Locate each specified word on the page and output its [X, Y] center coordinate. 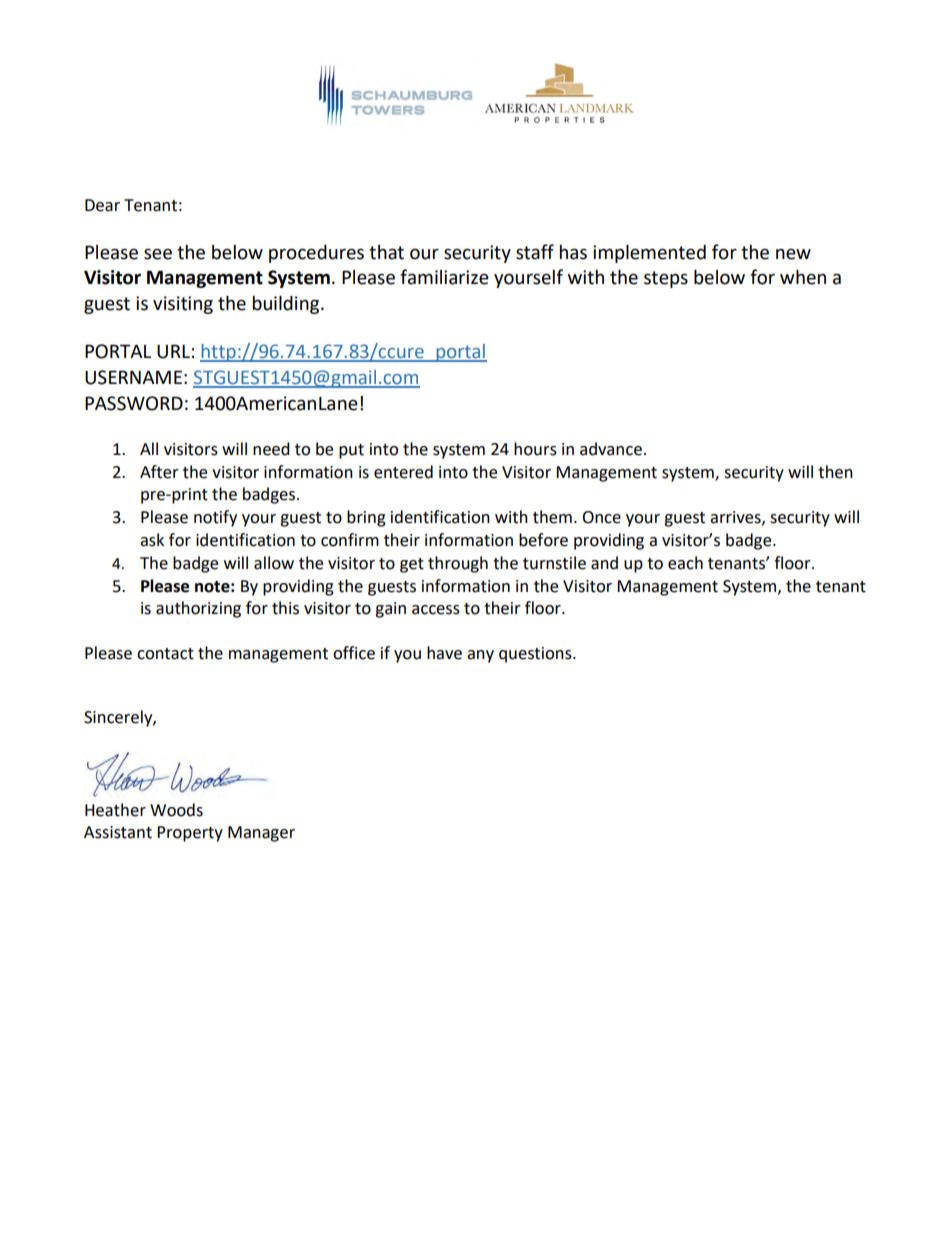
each [685, 563]
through [458, 564]
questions [536, 655]
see [158, 254]
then [835, 472]
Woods [176, 810]
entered [403, 472]
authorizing [198, 609]
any [480, 656]
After [159, 472]
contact [165, 654]
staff [535, 252]
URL [173, 351]
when [803, 277]
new [793, 254]
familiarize [444, 277]
